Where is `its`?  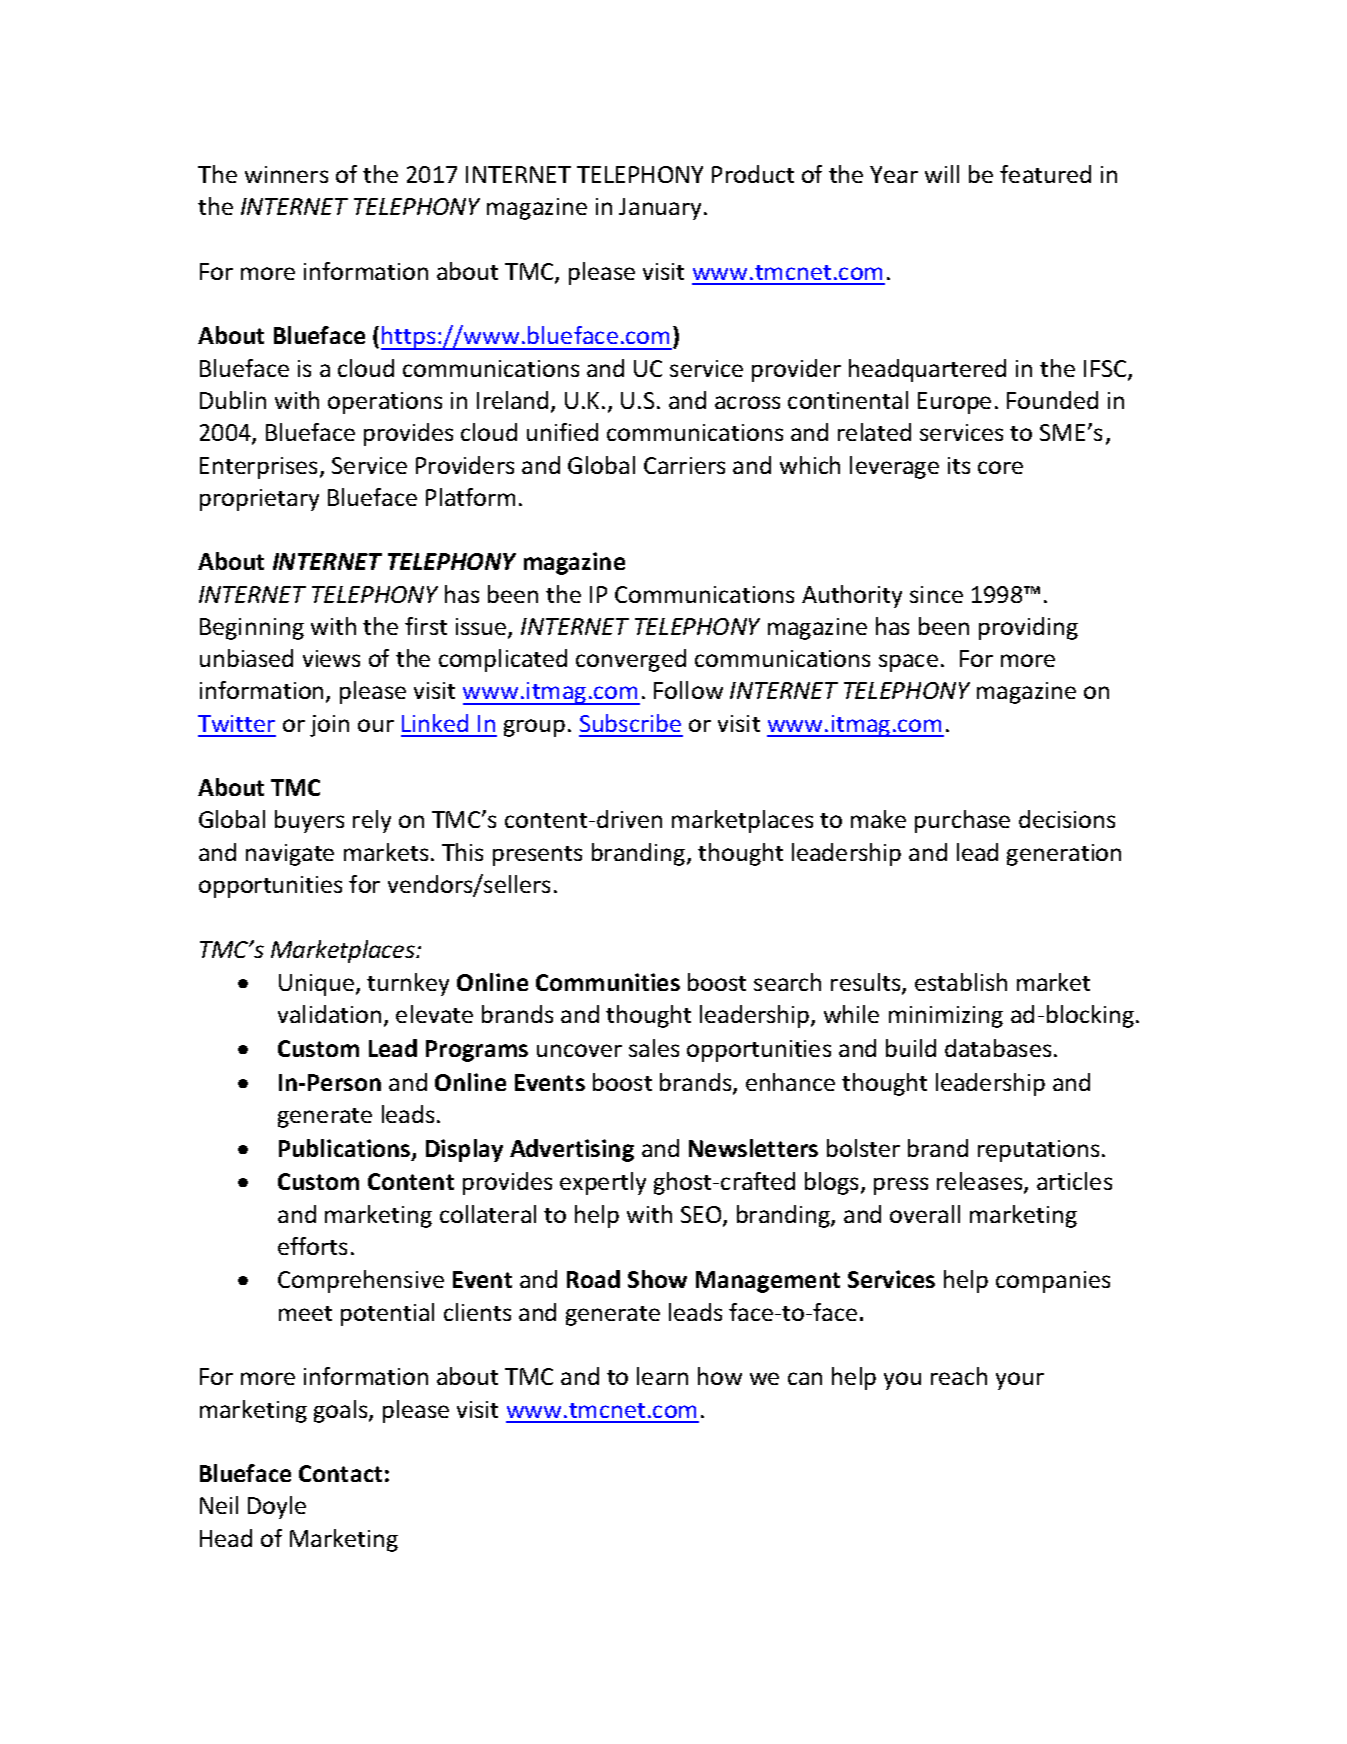 its is located at coordinates (959, 465).
